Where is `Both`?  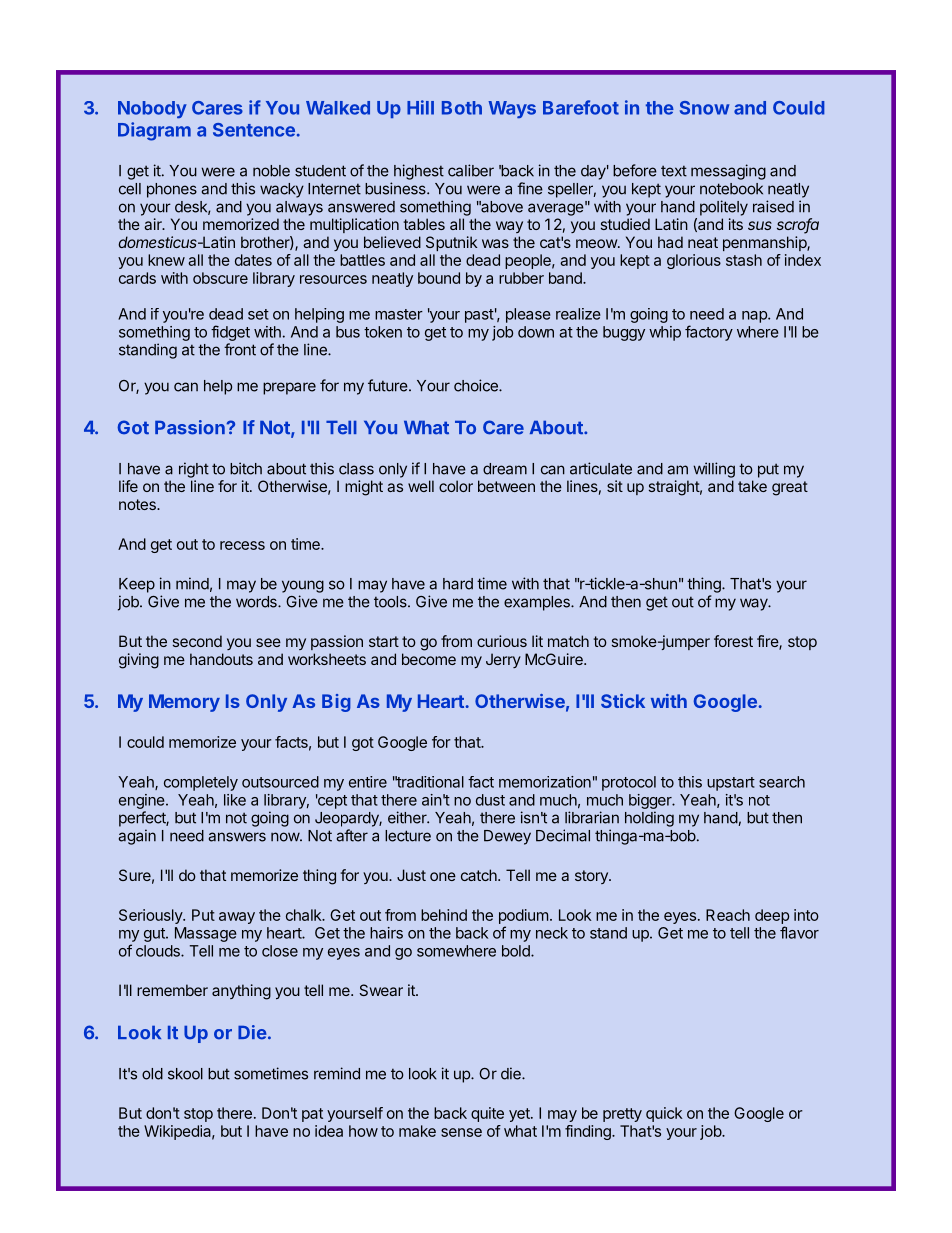
Both is located at coordinates (462, 108).
